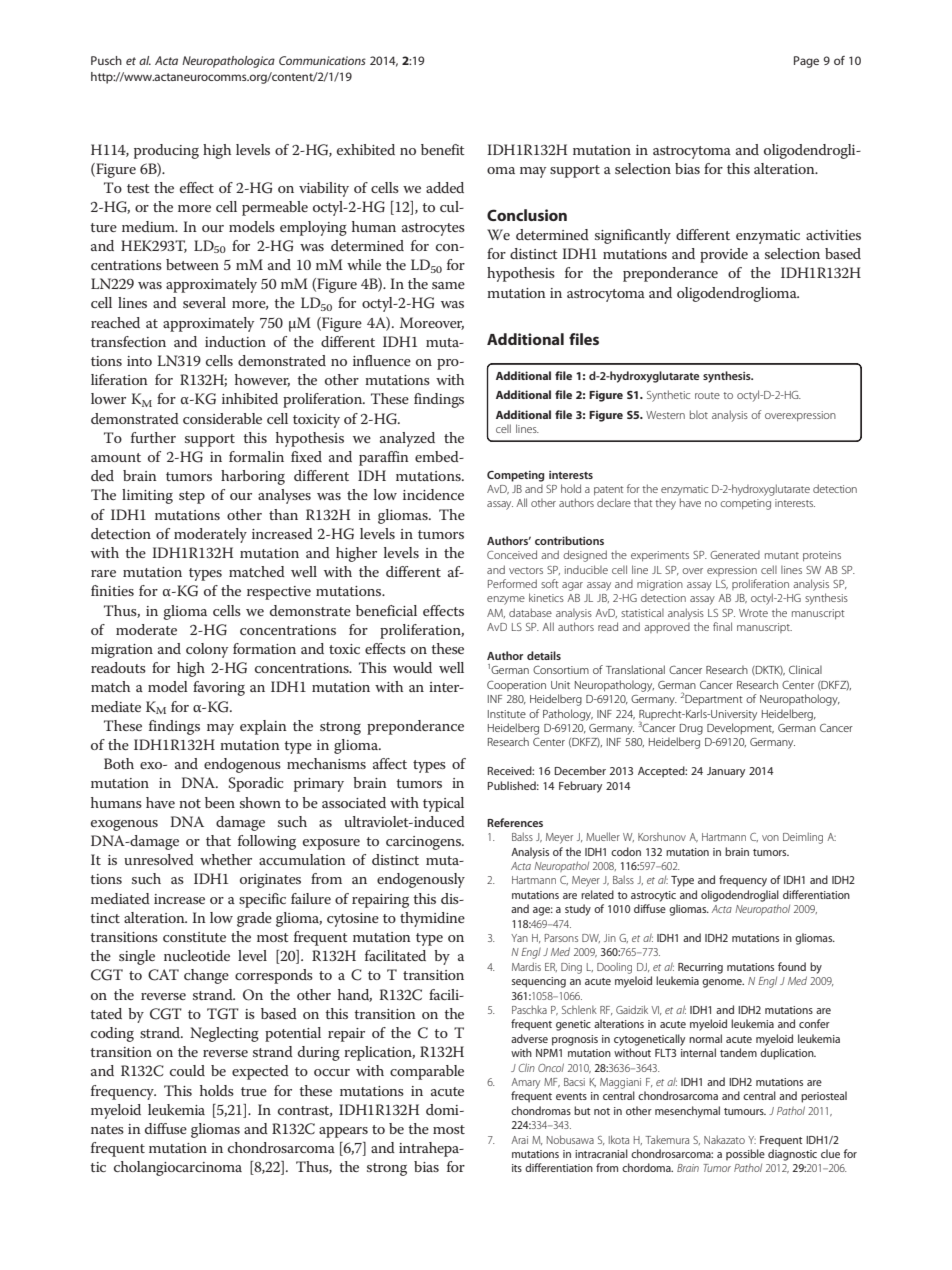 The image size is (952, 1270). Describe the element at coordinates (740, 728) in the document. I see `Development` at that location.
